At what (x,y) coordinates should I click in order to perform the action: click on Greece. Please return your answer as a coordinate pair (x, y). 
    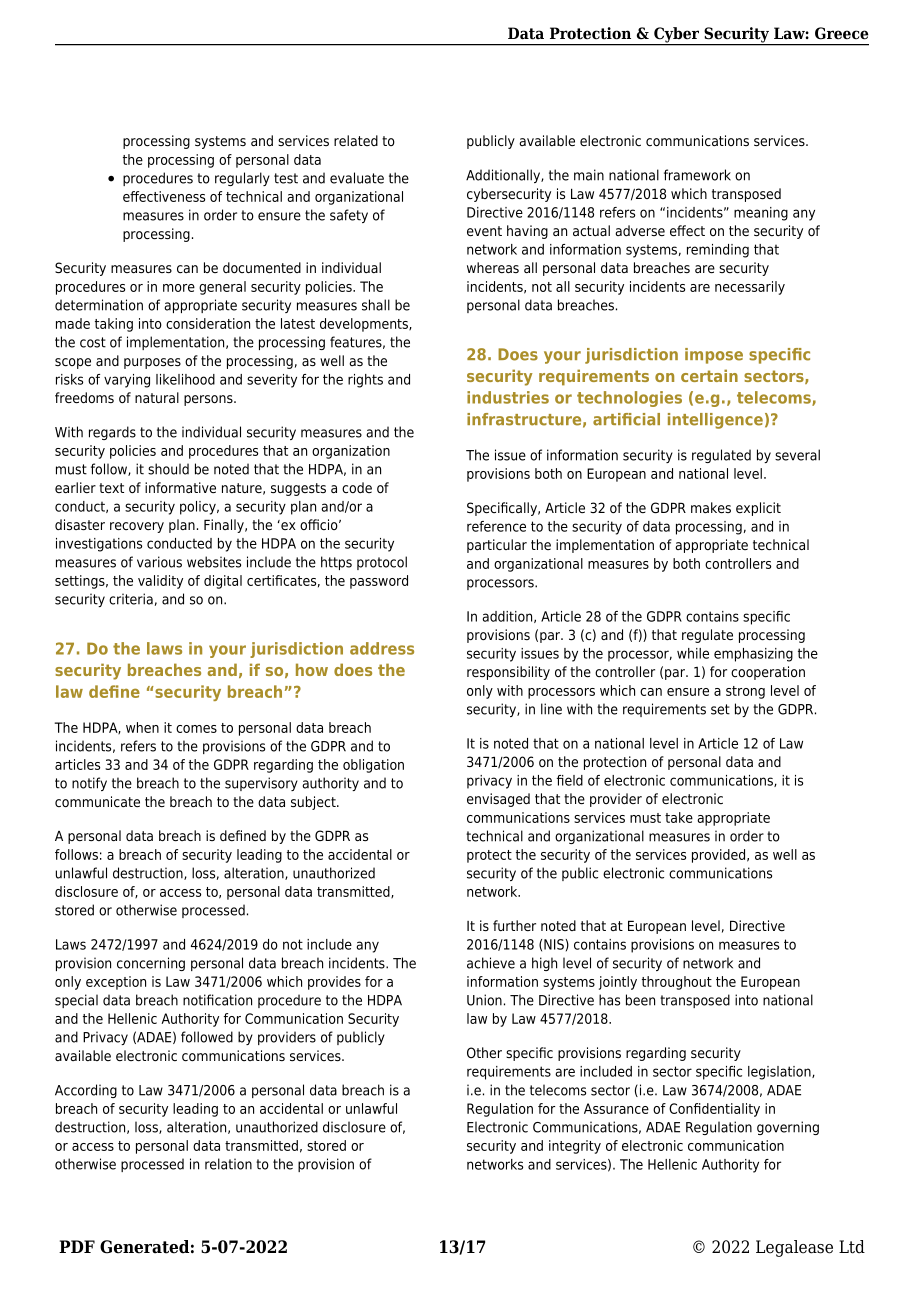
    Looking at the image, I should click on (841, 33).
